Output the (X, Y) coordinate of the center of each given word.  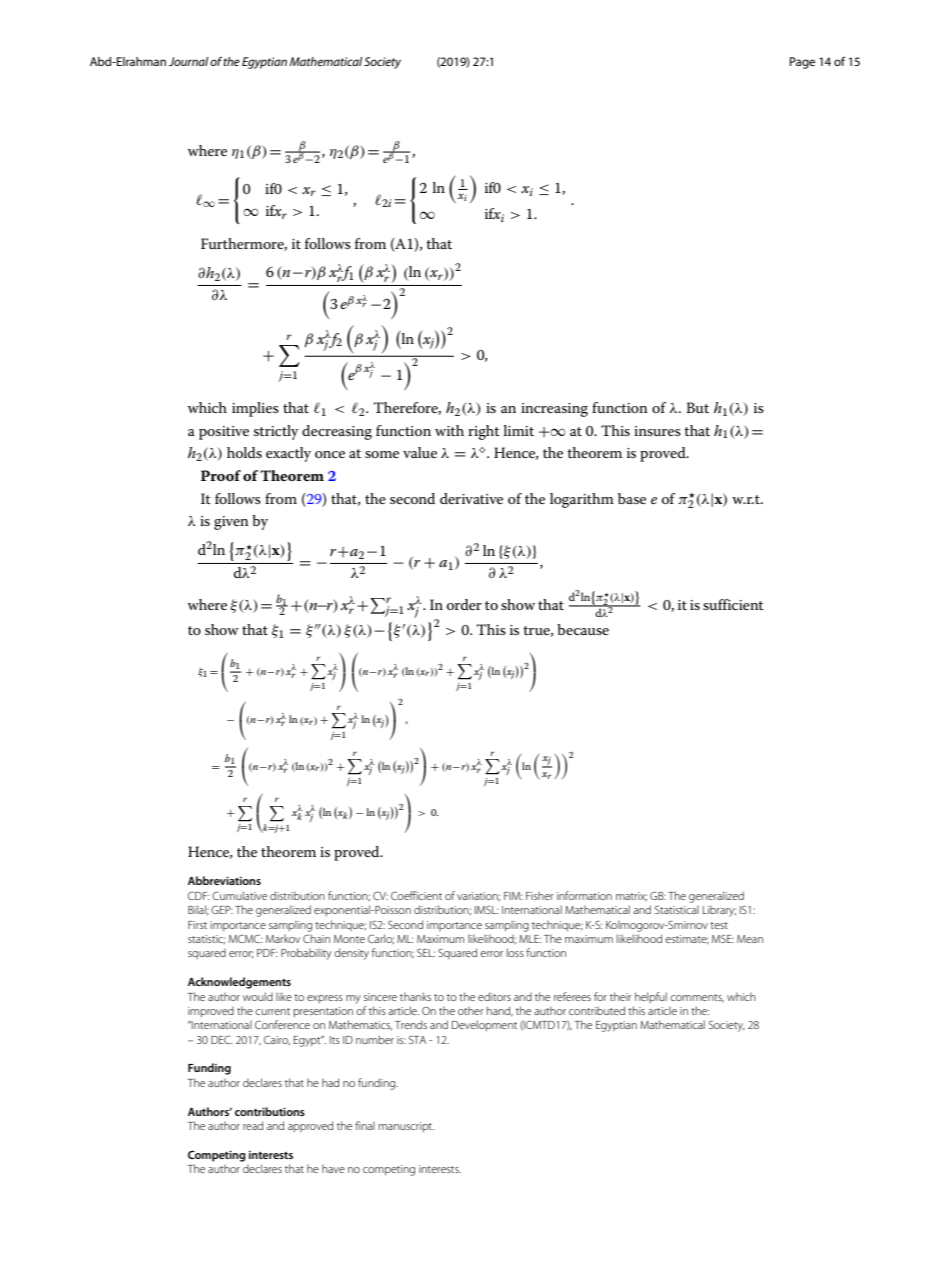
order (464, 604)
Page (802, 63)
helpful (651, 997)
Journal (188, 61)
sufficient (733, 604)
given (231, 523)
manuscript (406, 1127)
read (253, 1125)
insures (657, 431)
